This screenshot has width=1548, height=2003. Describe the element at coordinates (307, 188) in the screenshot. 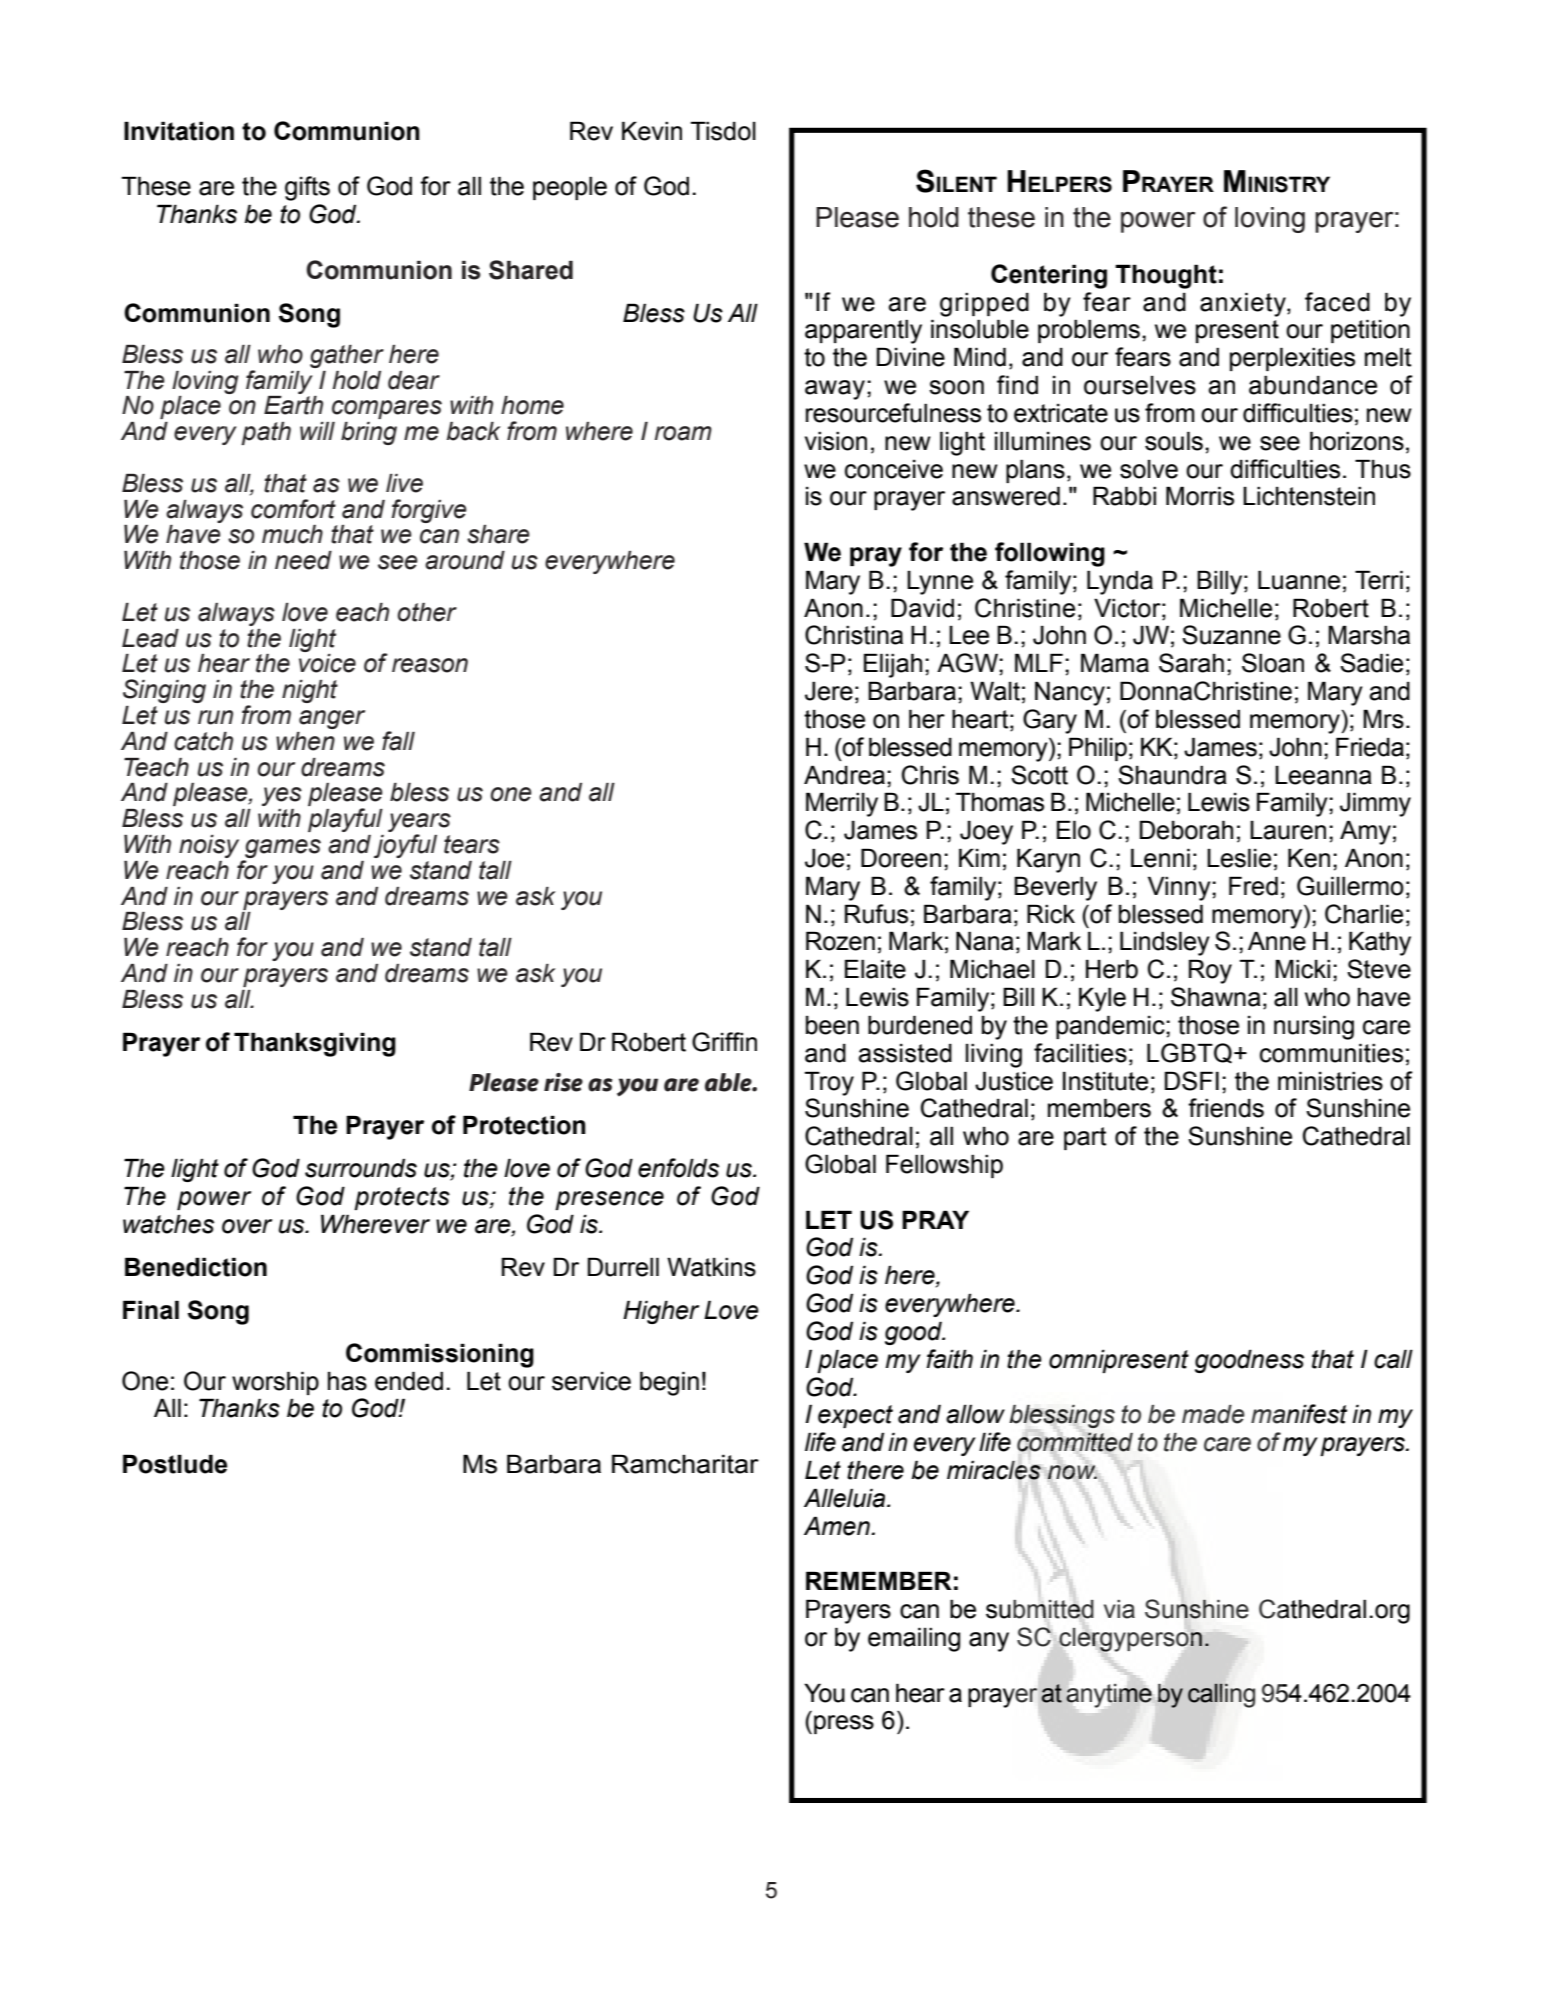

I see `gifts` at that location.
